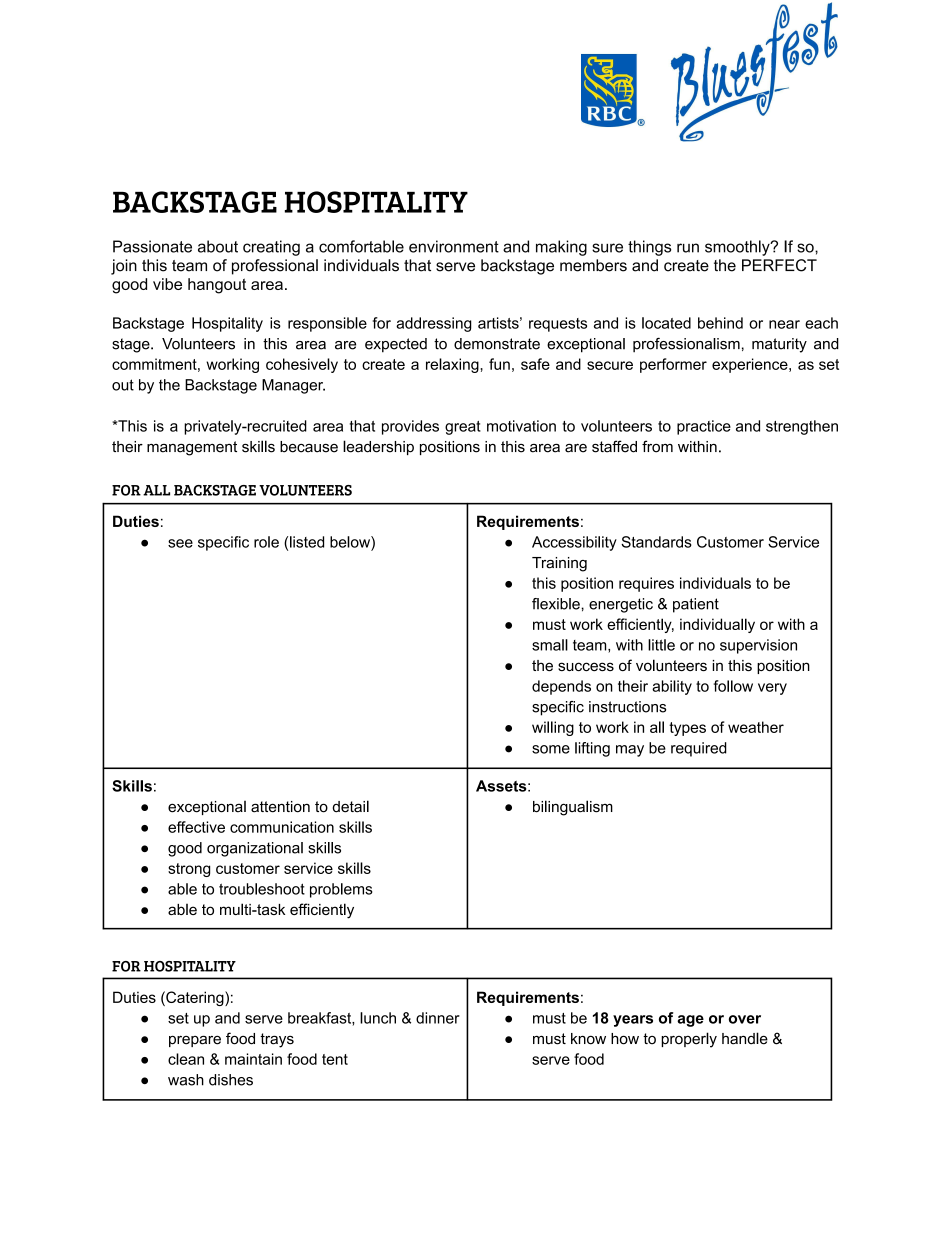 The image size is (952, 1233). I want to click on required, so click(699, 749).
